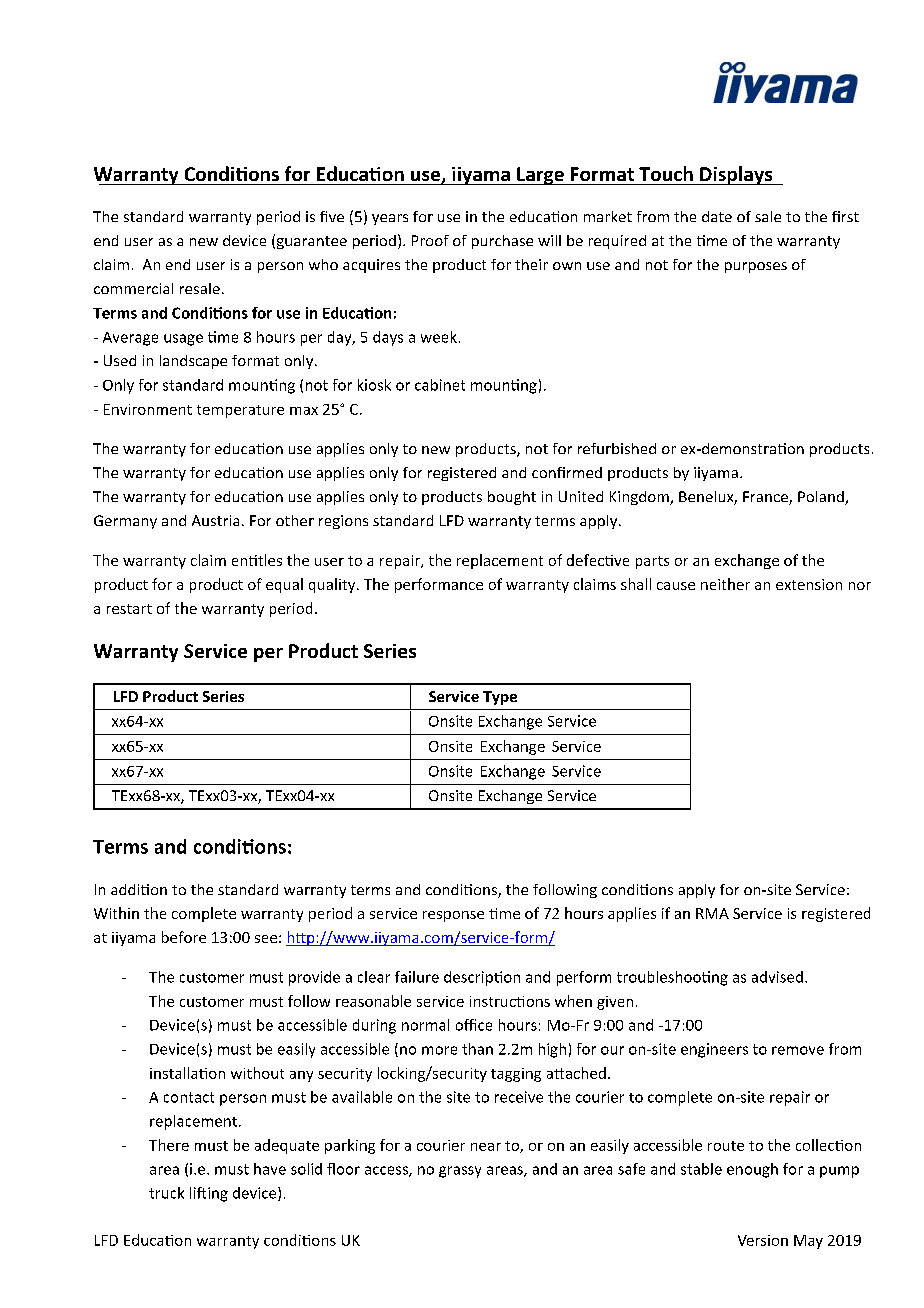  Describe the element at coordinates (502, 242) in the page. I see `purchase` at that location.
